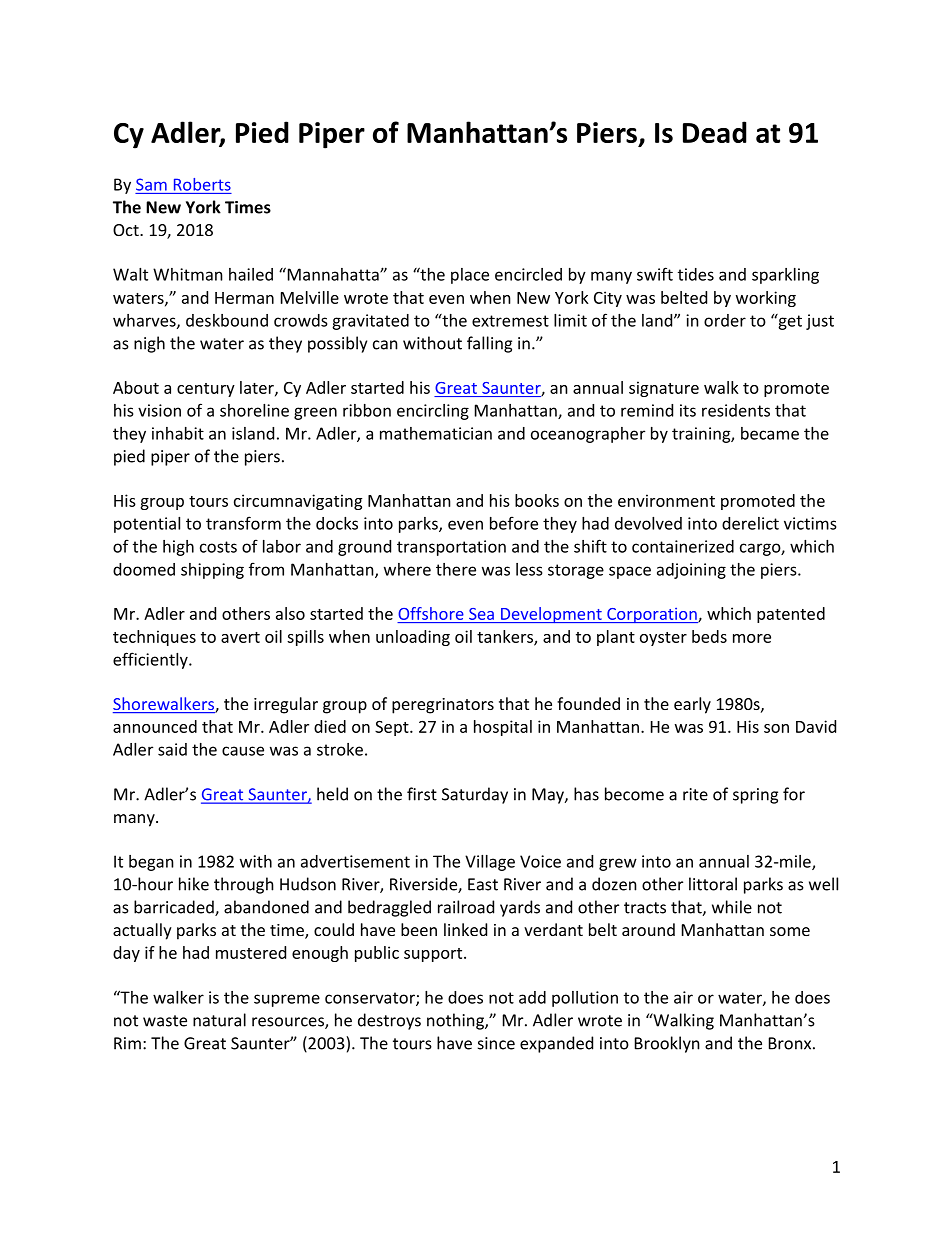 Image resolution: width=952 pixels, height=1233 pixels. I want to click on air, so click(683, 997).
